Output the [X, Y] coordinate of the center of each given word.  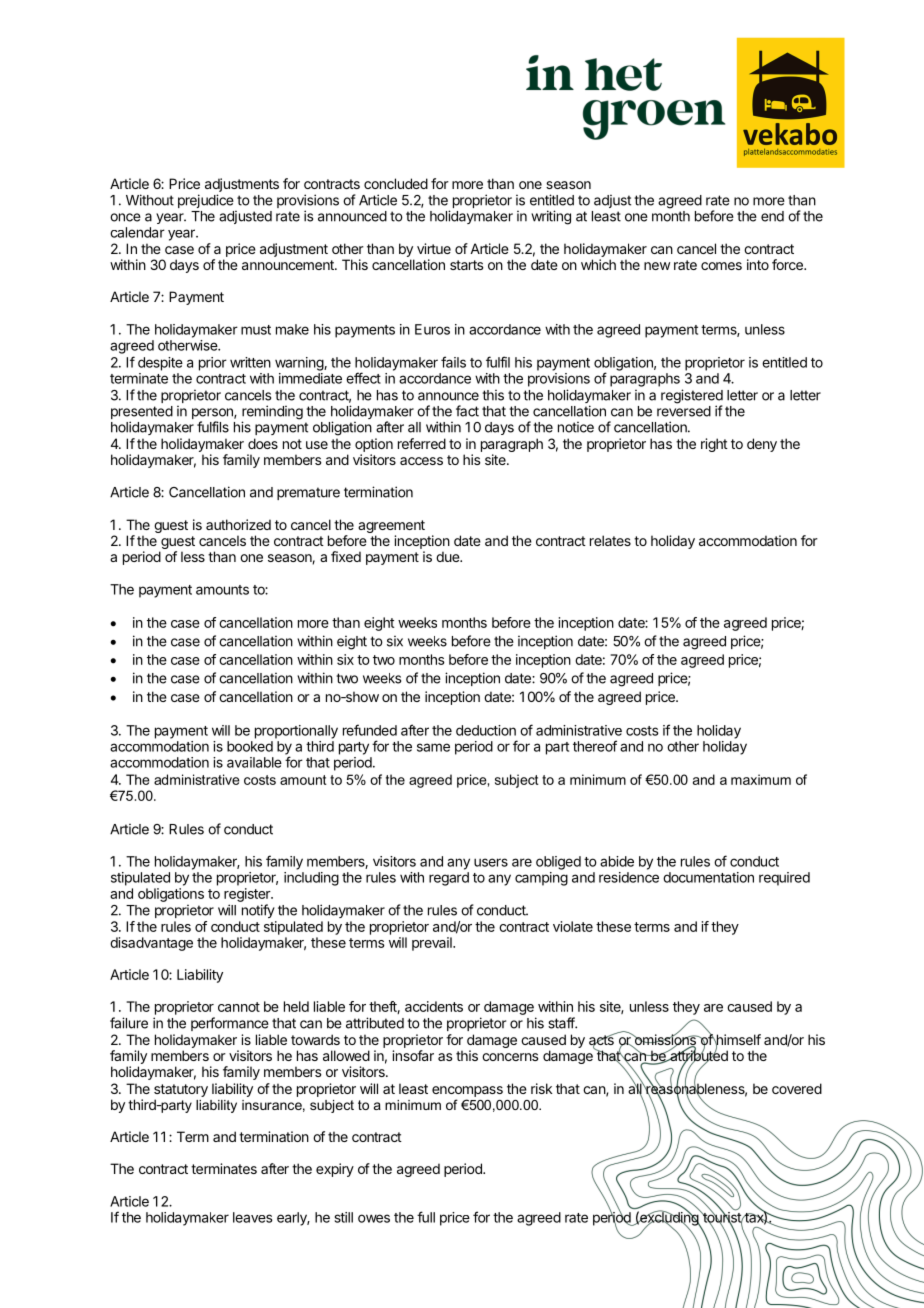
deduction [486, 730]
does [263, 443]
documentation [708, 877]
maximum [761, 779]
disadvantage [151, 944]
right [714, 445]
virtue [434, 248]
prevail [433, 944]
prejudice [207, 202]
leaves [253, 1217]
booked [250, 746]
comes [721, 266]
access [421, 461]
